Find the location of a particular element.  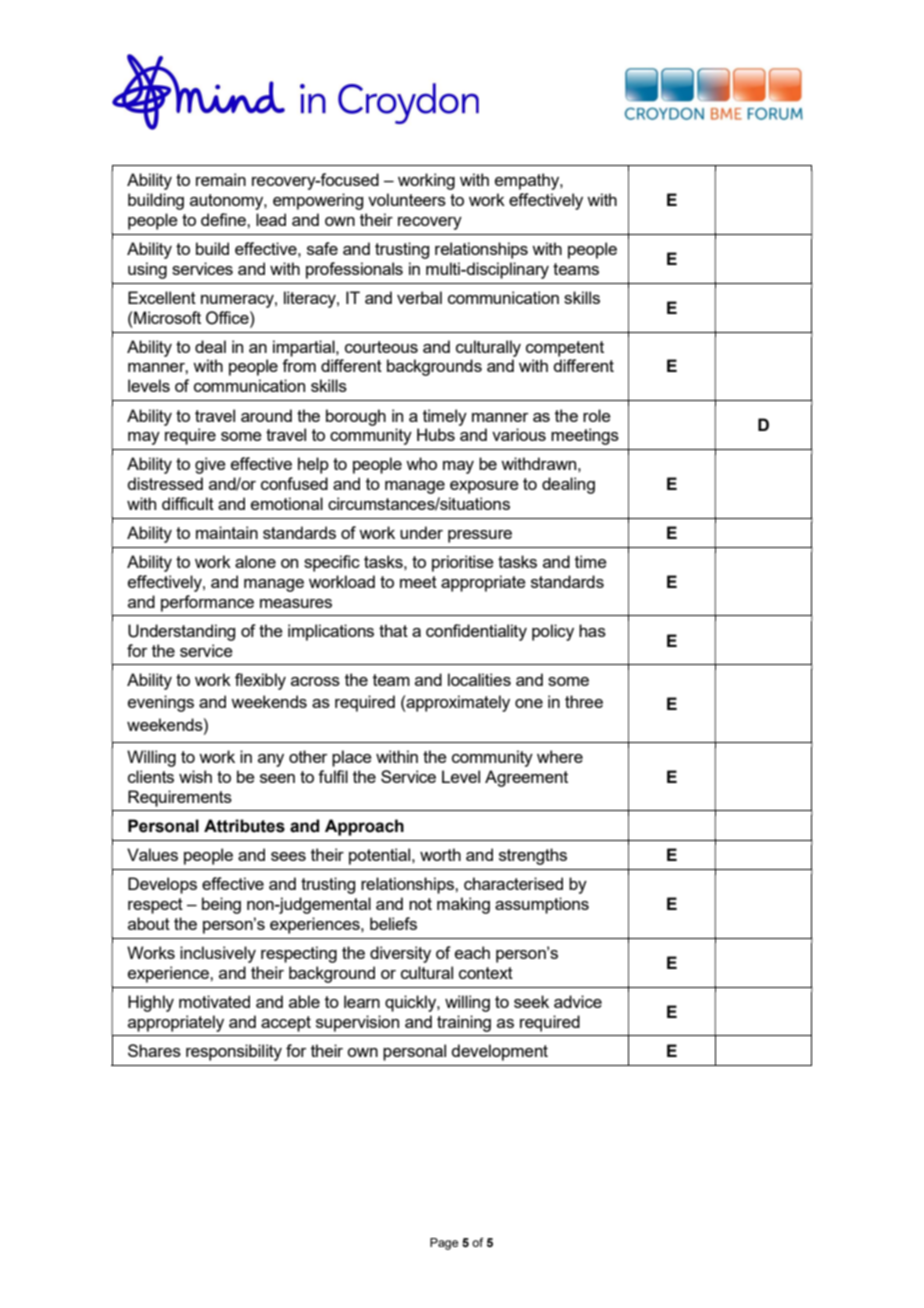

diversity is located at coordinates (400, 954).
